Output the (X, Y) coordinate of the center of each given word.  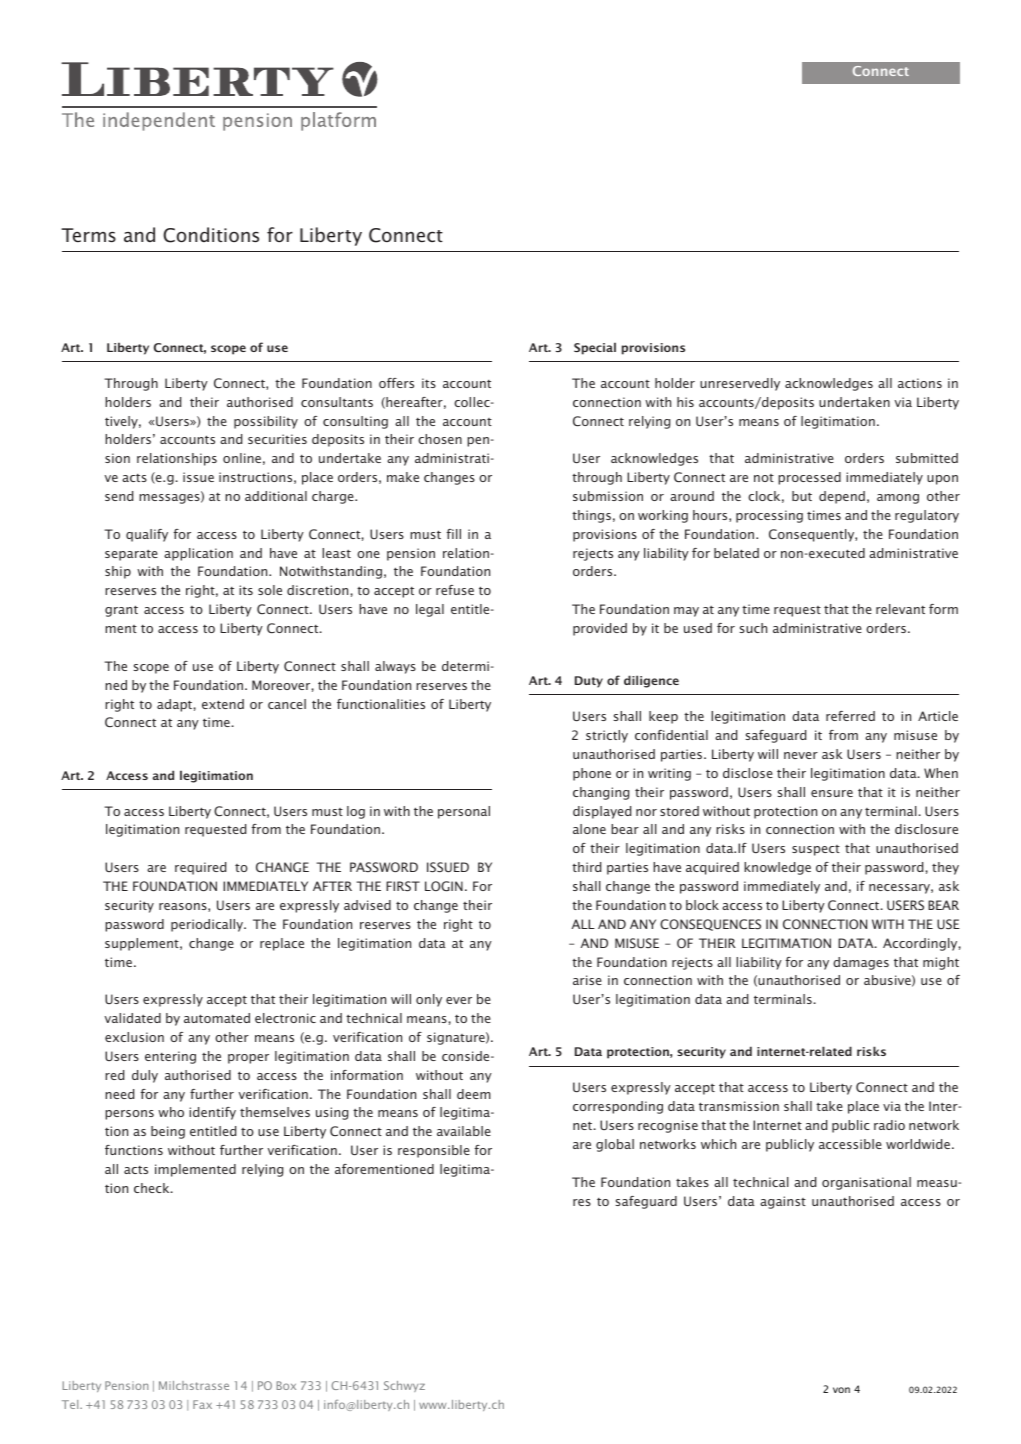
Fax (202, 1404)
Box (286, 1385)
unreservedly (740, 384)
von (841, 1390)
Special (595, 348)
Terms (88, 235)
